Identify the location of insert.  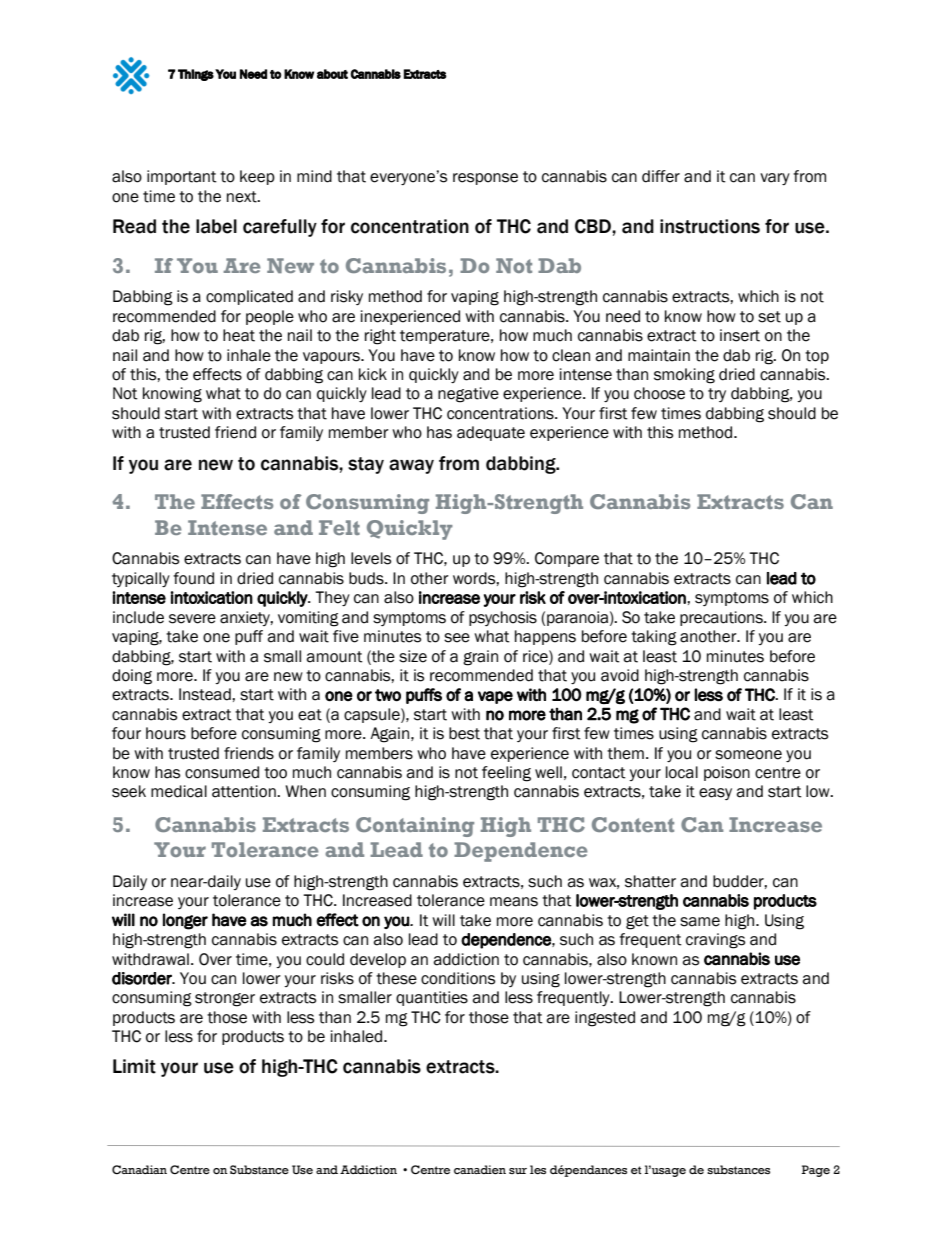
(740, 335).
